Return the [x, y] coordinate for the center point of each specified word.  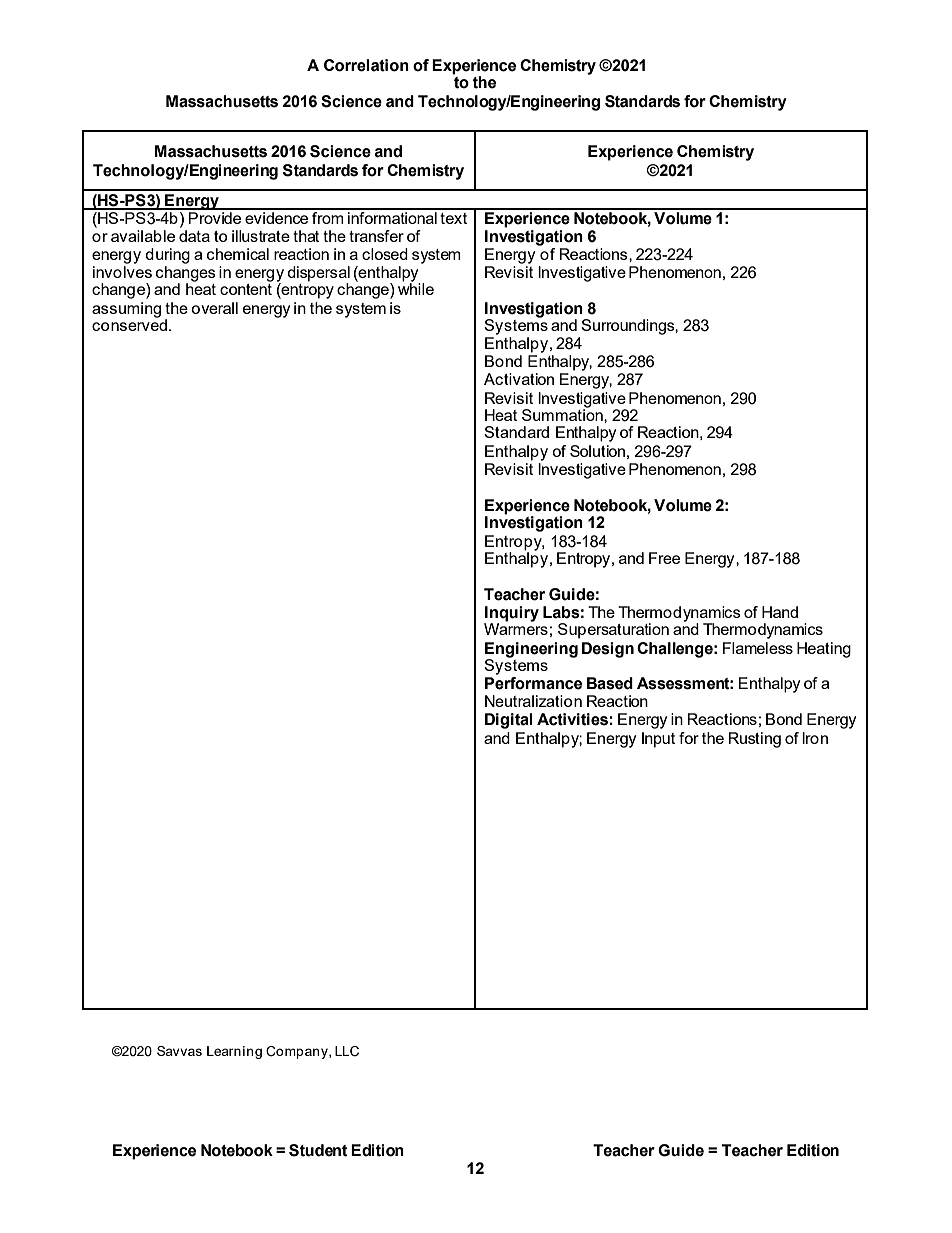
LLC [347, 1051]
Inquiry [511, 615]
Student [318, 1150]
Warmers [516, 628]
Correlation [366, 65]
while [416, 288]
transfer [376, 236]
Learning [234, 1052]
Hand [780, 612]
